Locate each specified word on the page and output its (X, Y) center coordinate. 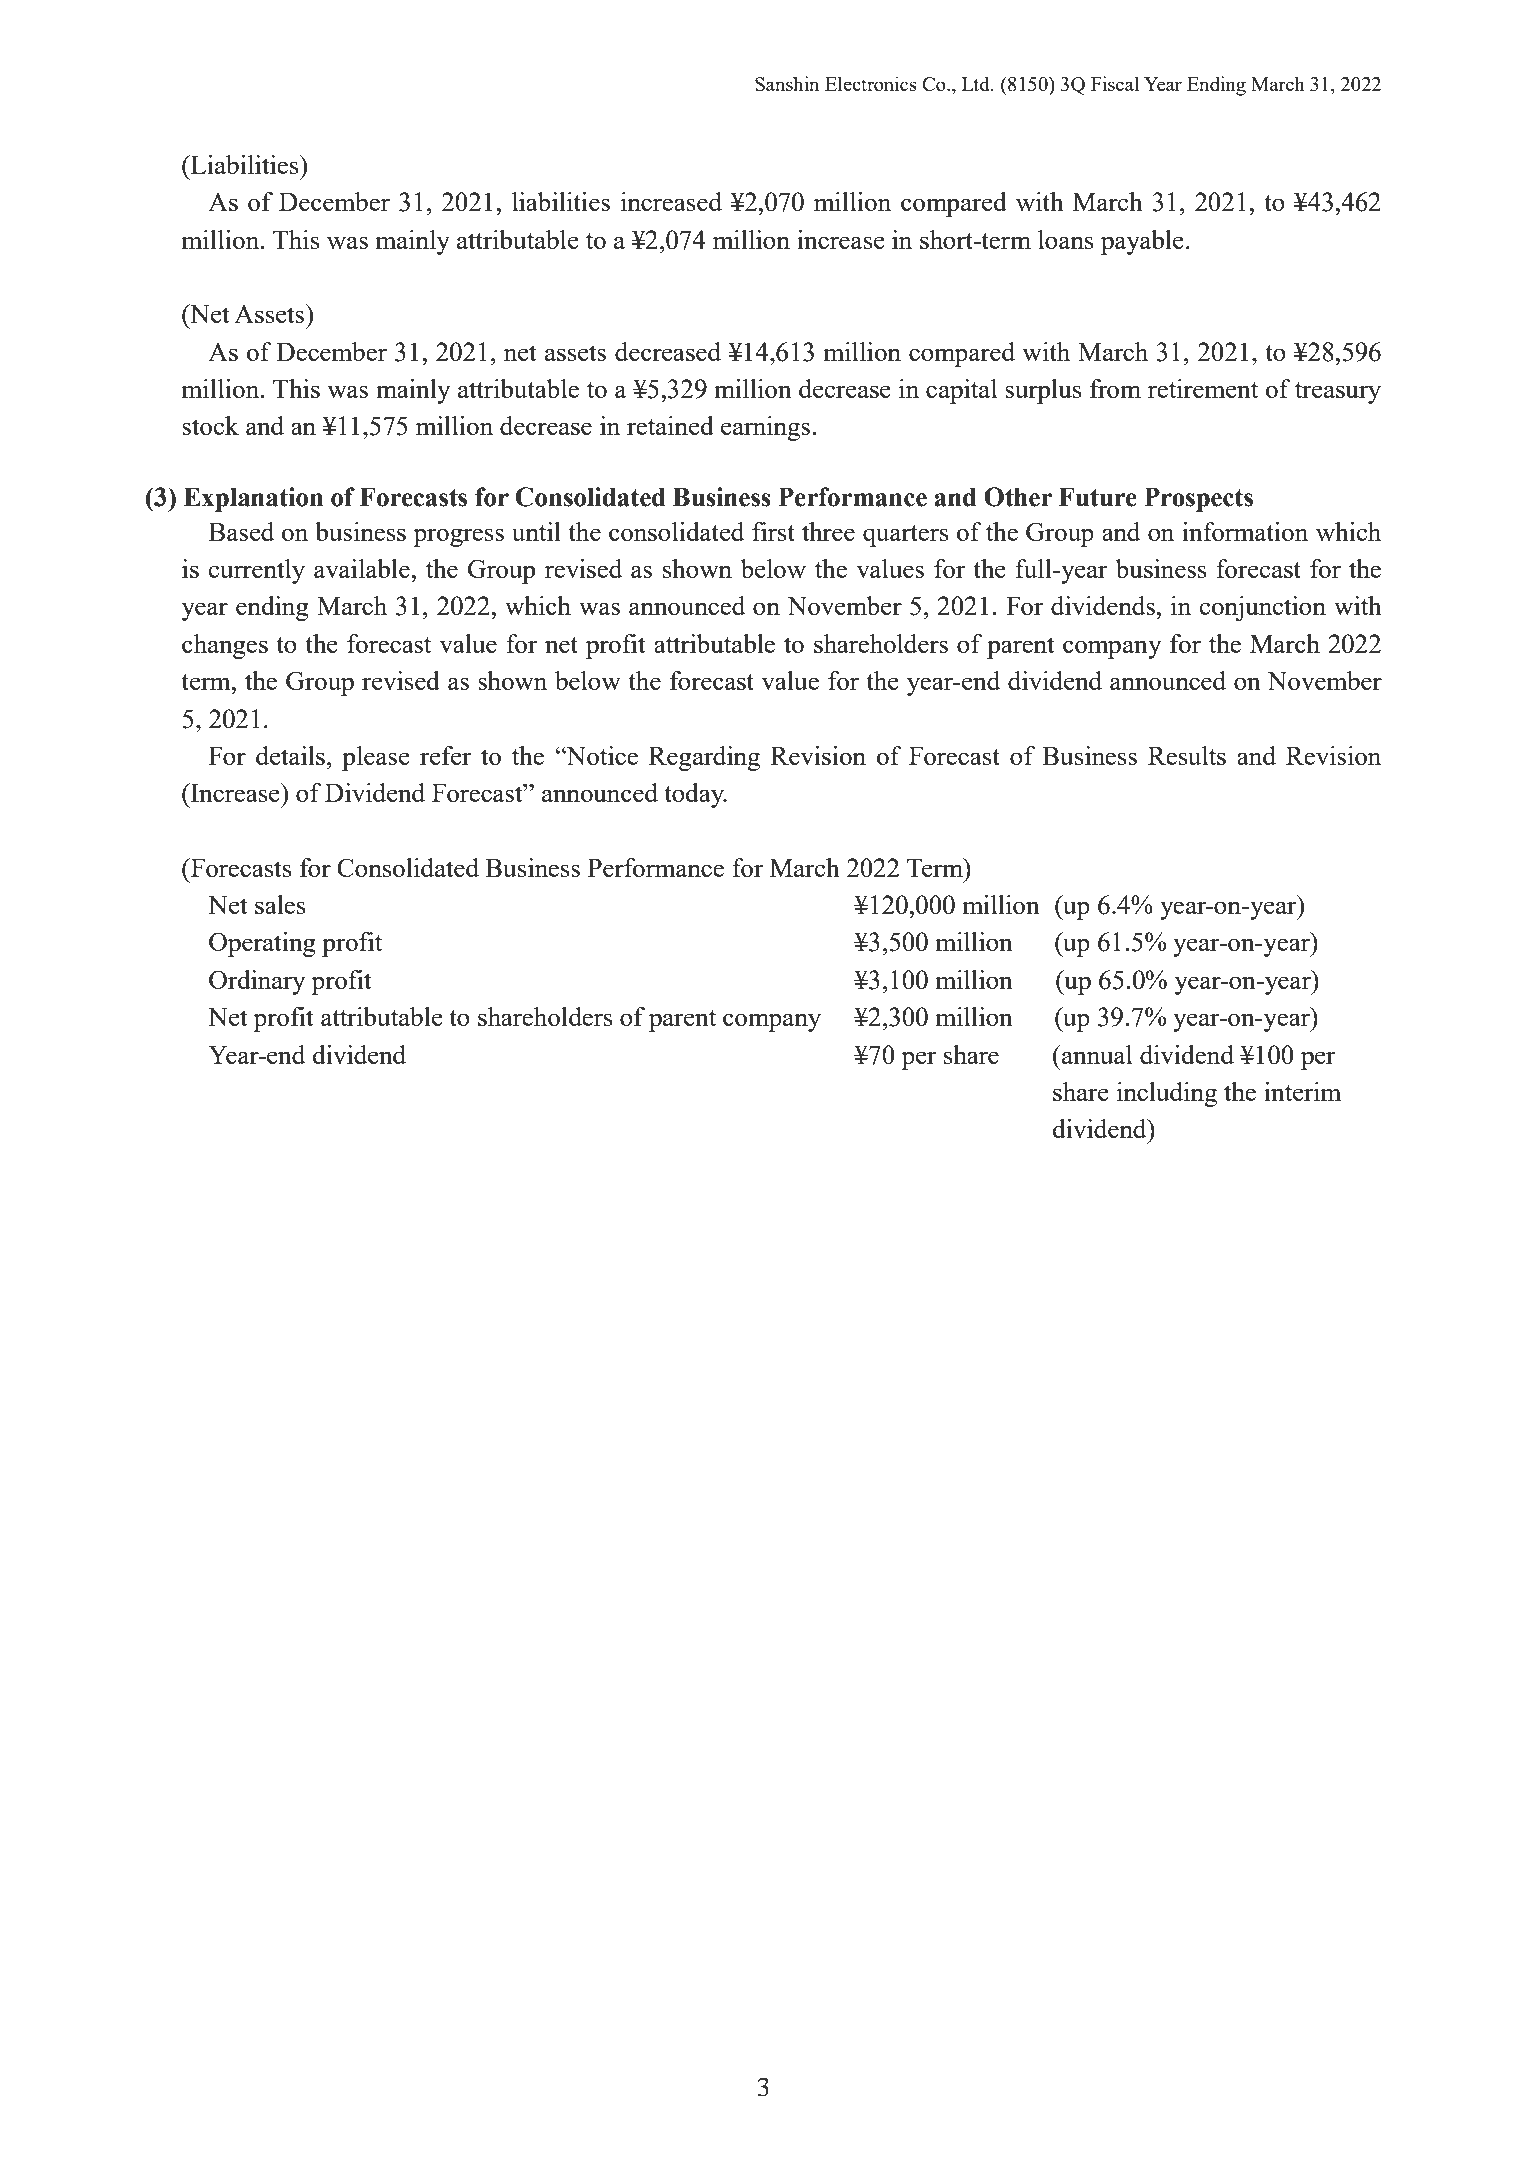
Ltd (977, 83)
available (363, 568)
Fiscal (1115, 83)
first (773, 531)
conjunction (1263, 608)
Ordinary (257, 982)
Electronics (871, 83)
